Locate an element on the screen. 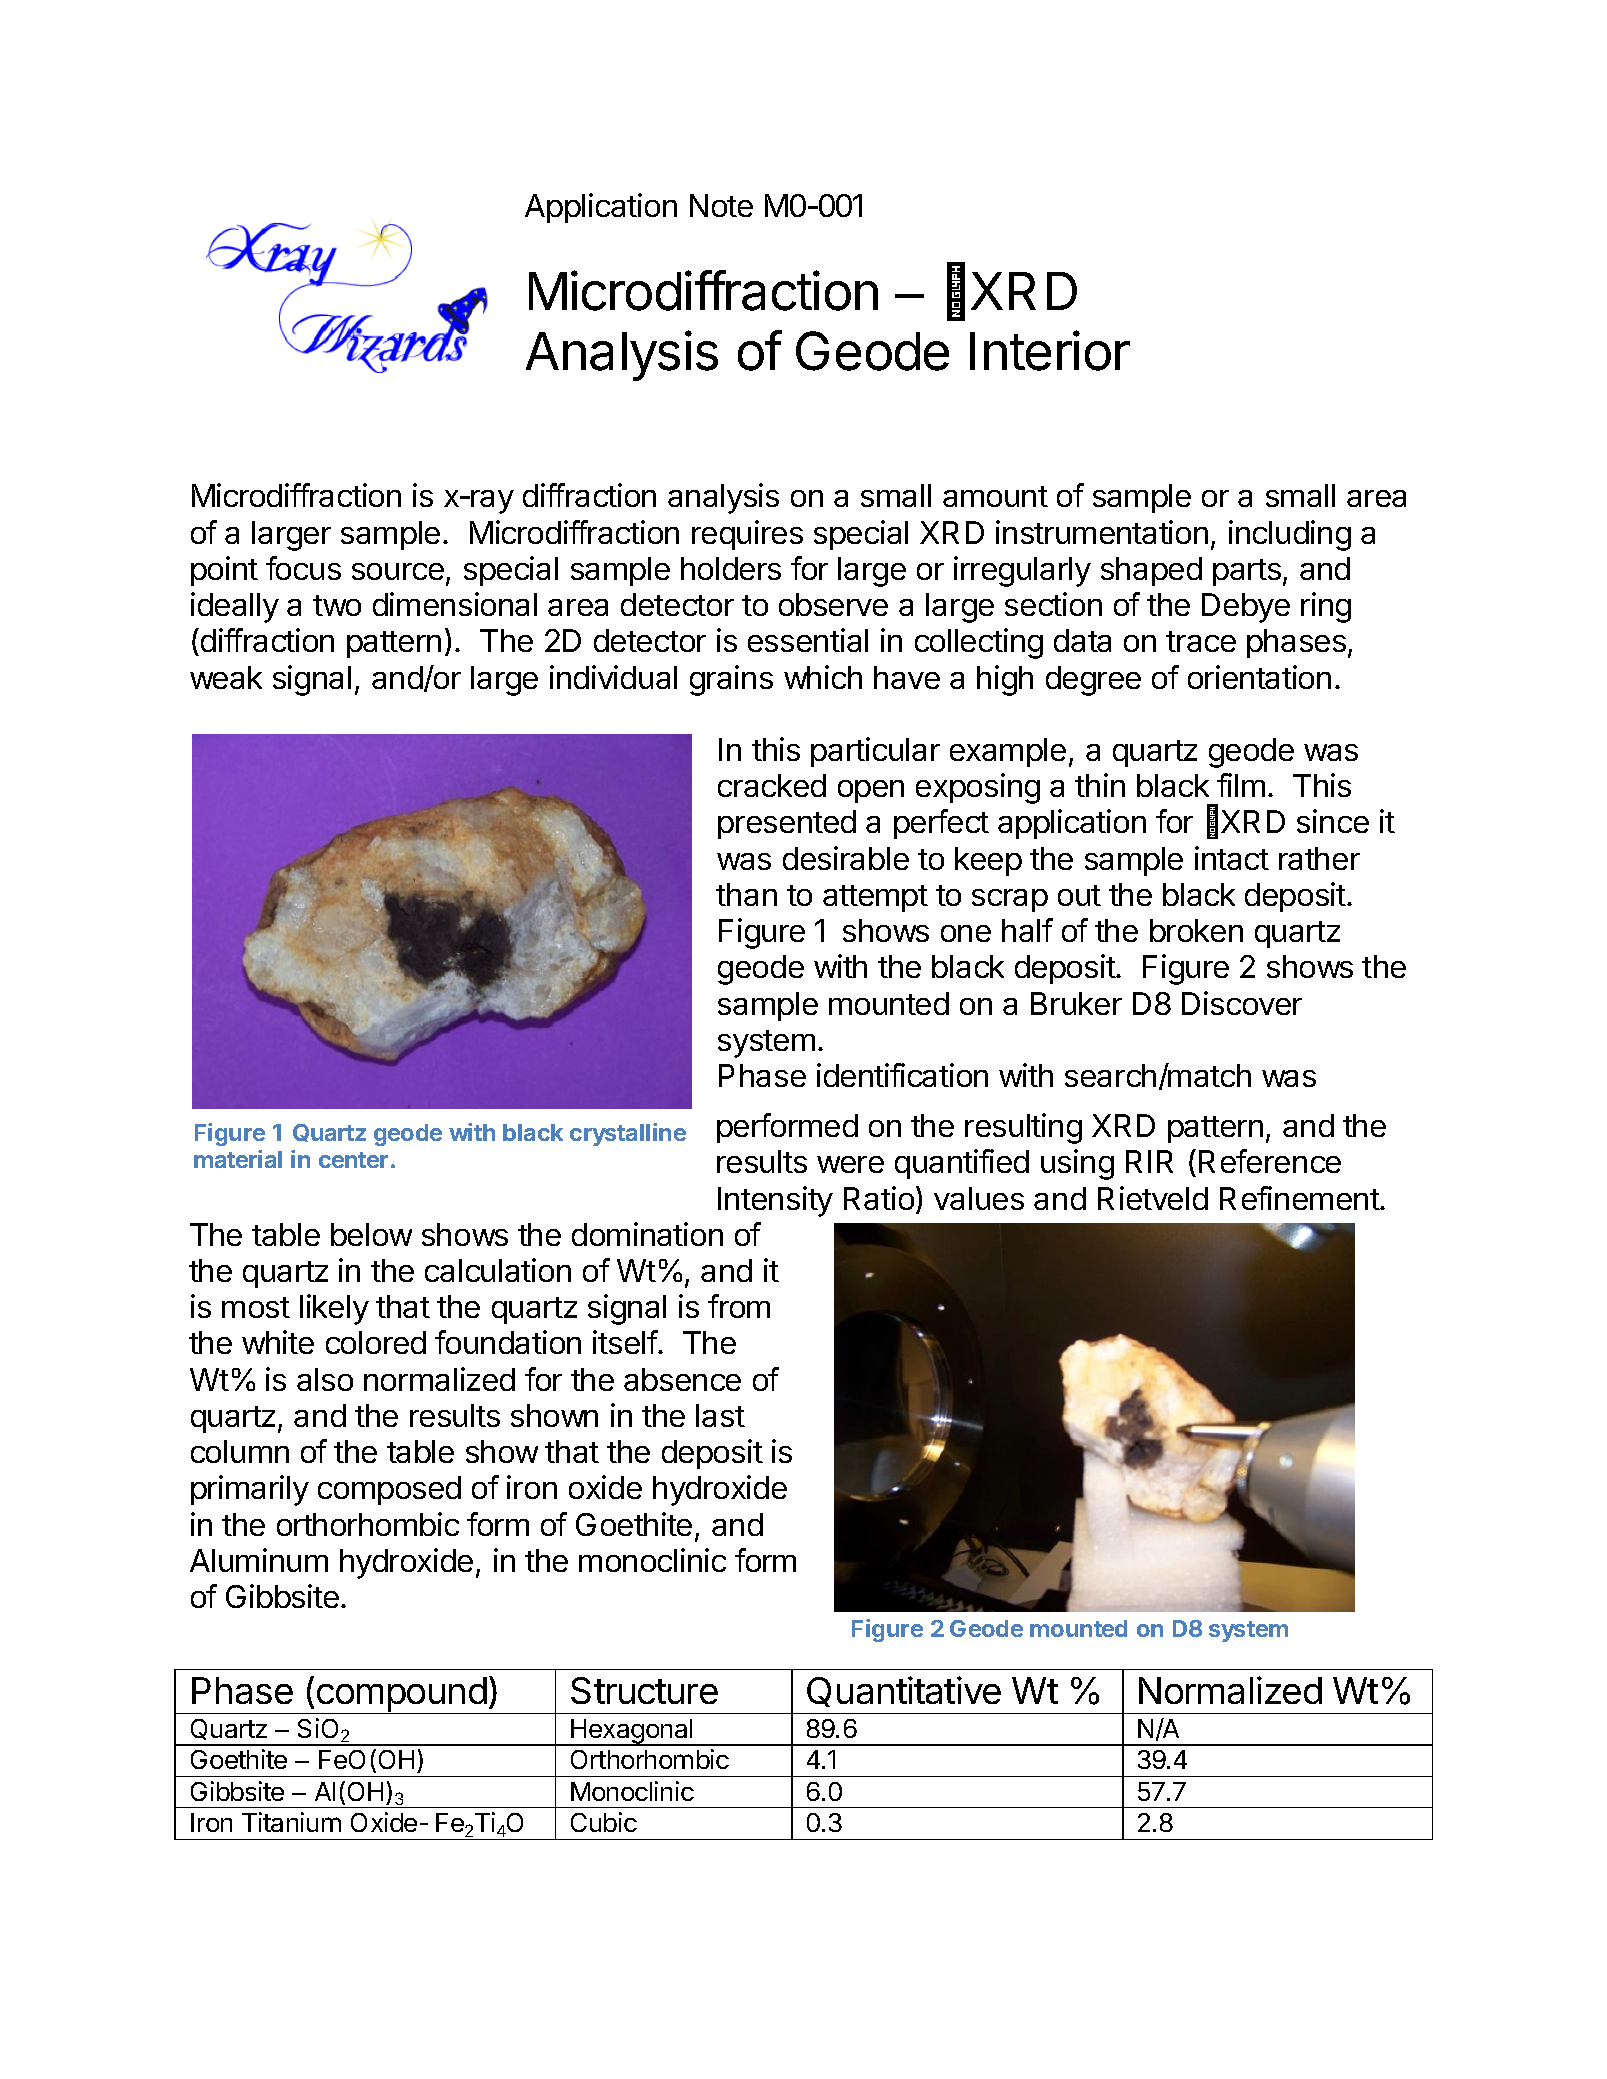 This screenshot has width=1607, height=2079. Note is located at coordinates (721, 205).
